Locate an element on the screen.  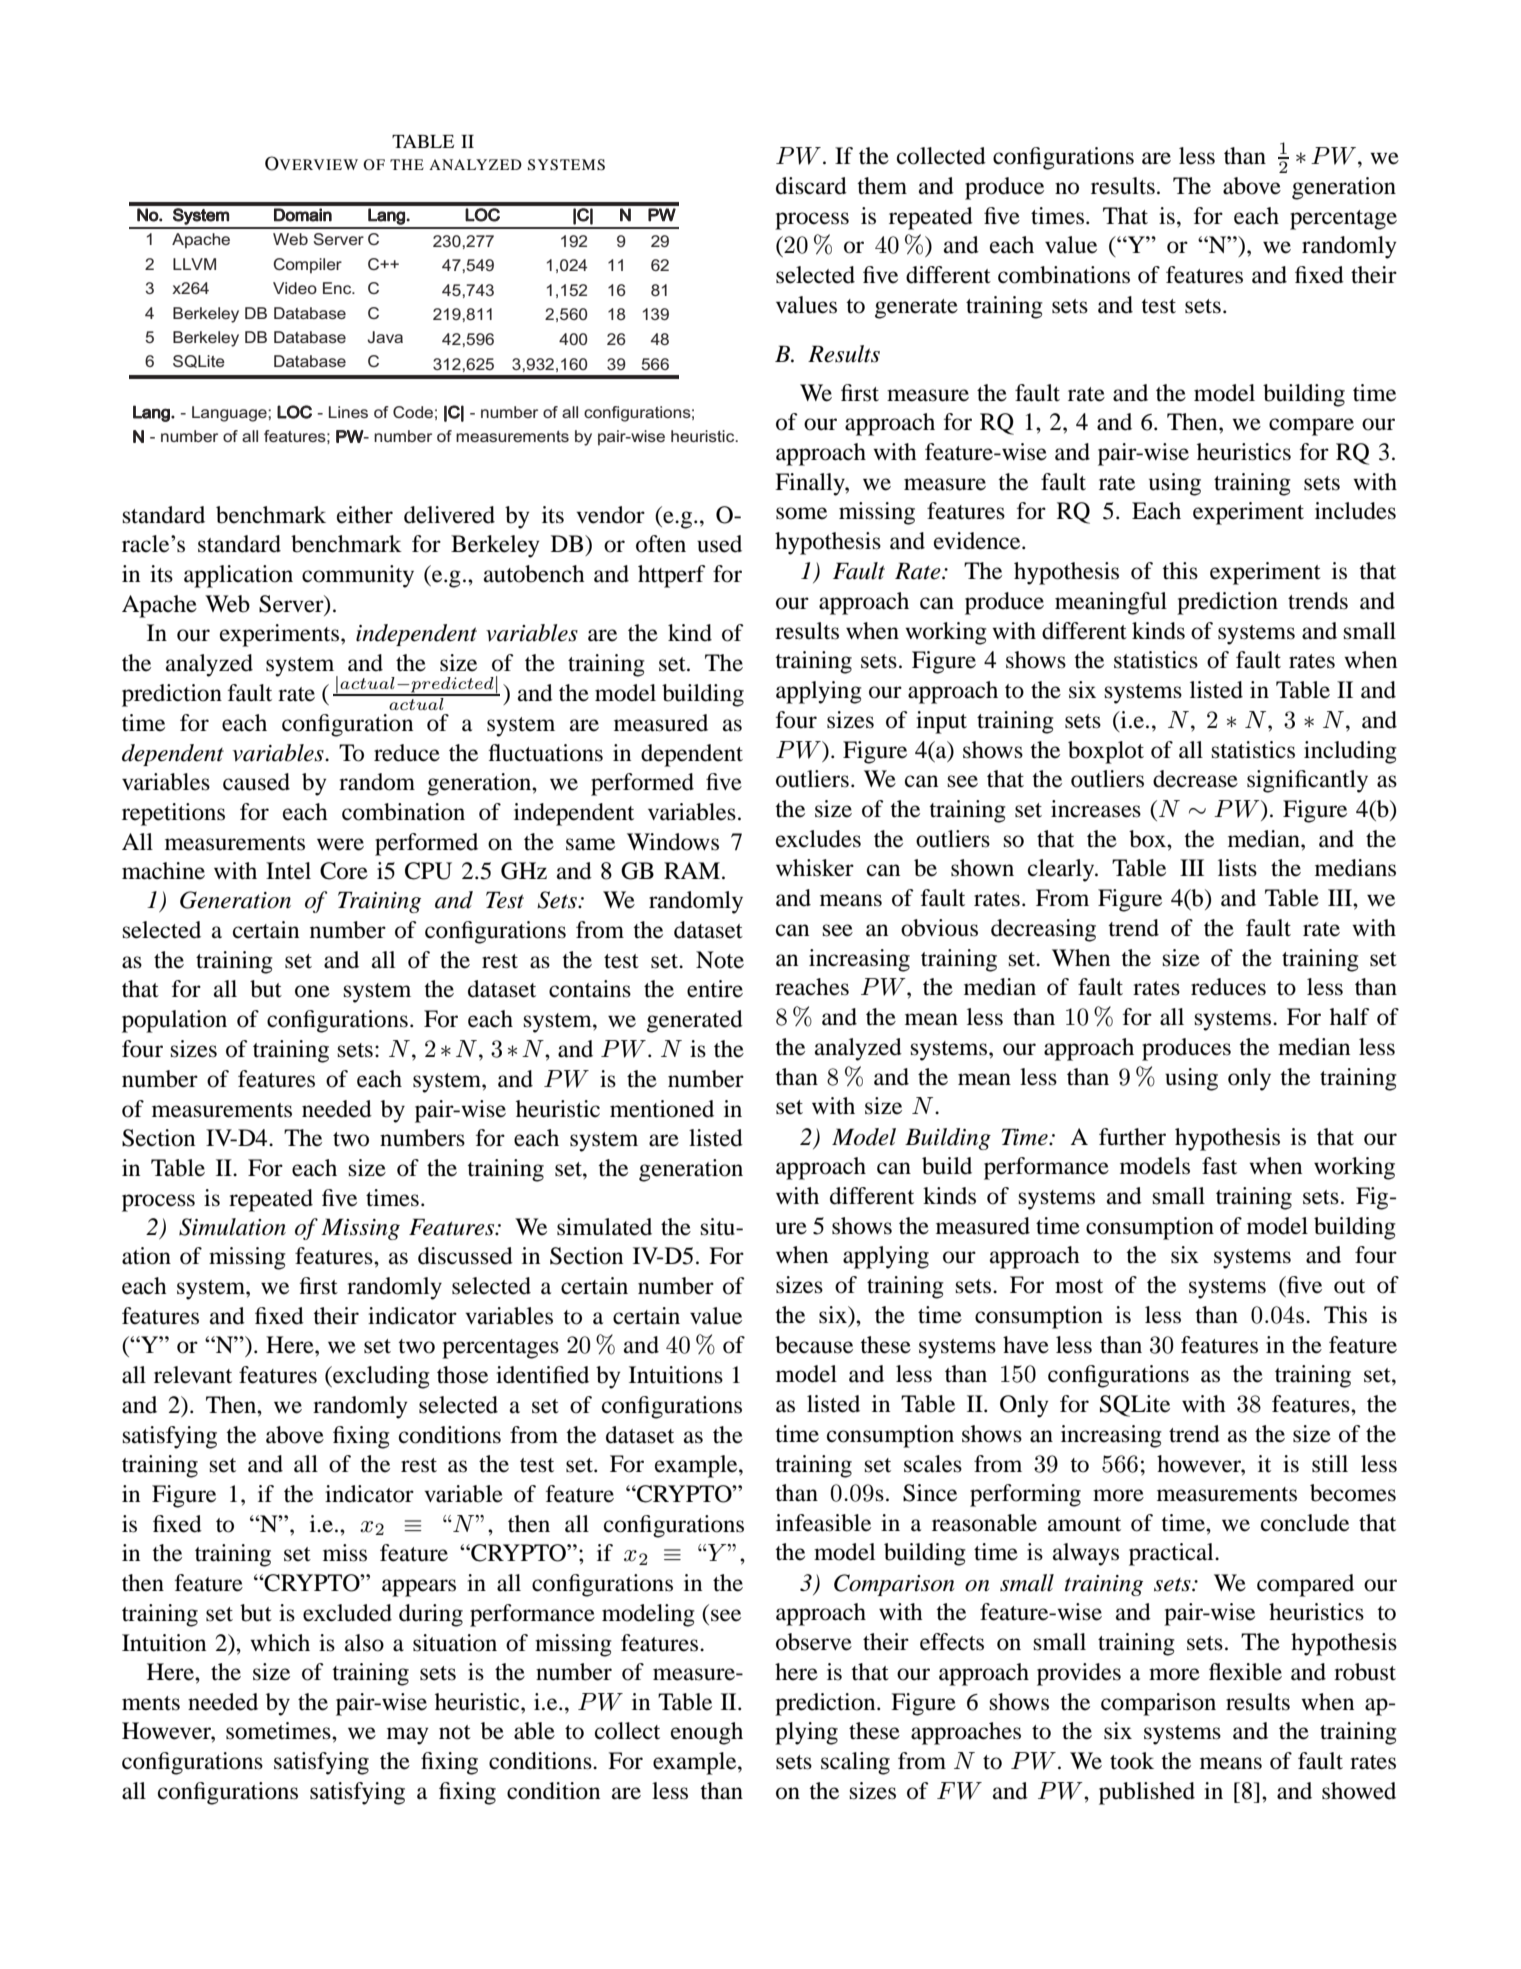
still is located at coordinates (1330, 1464).
